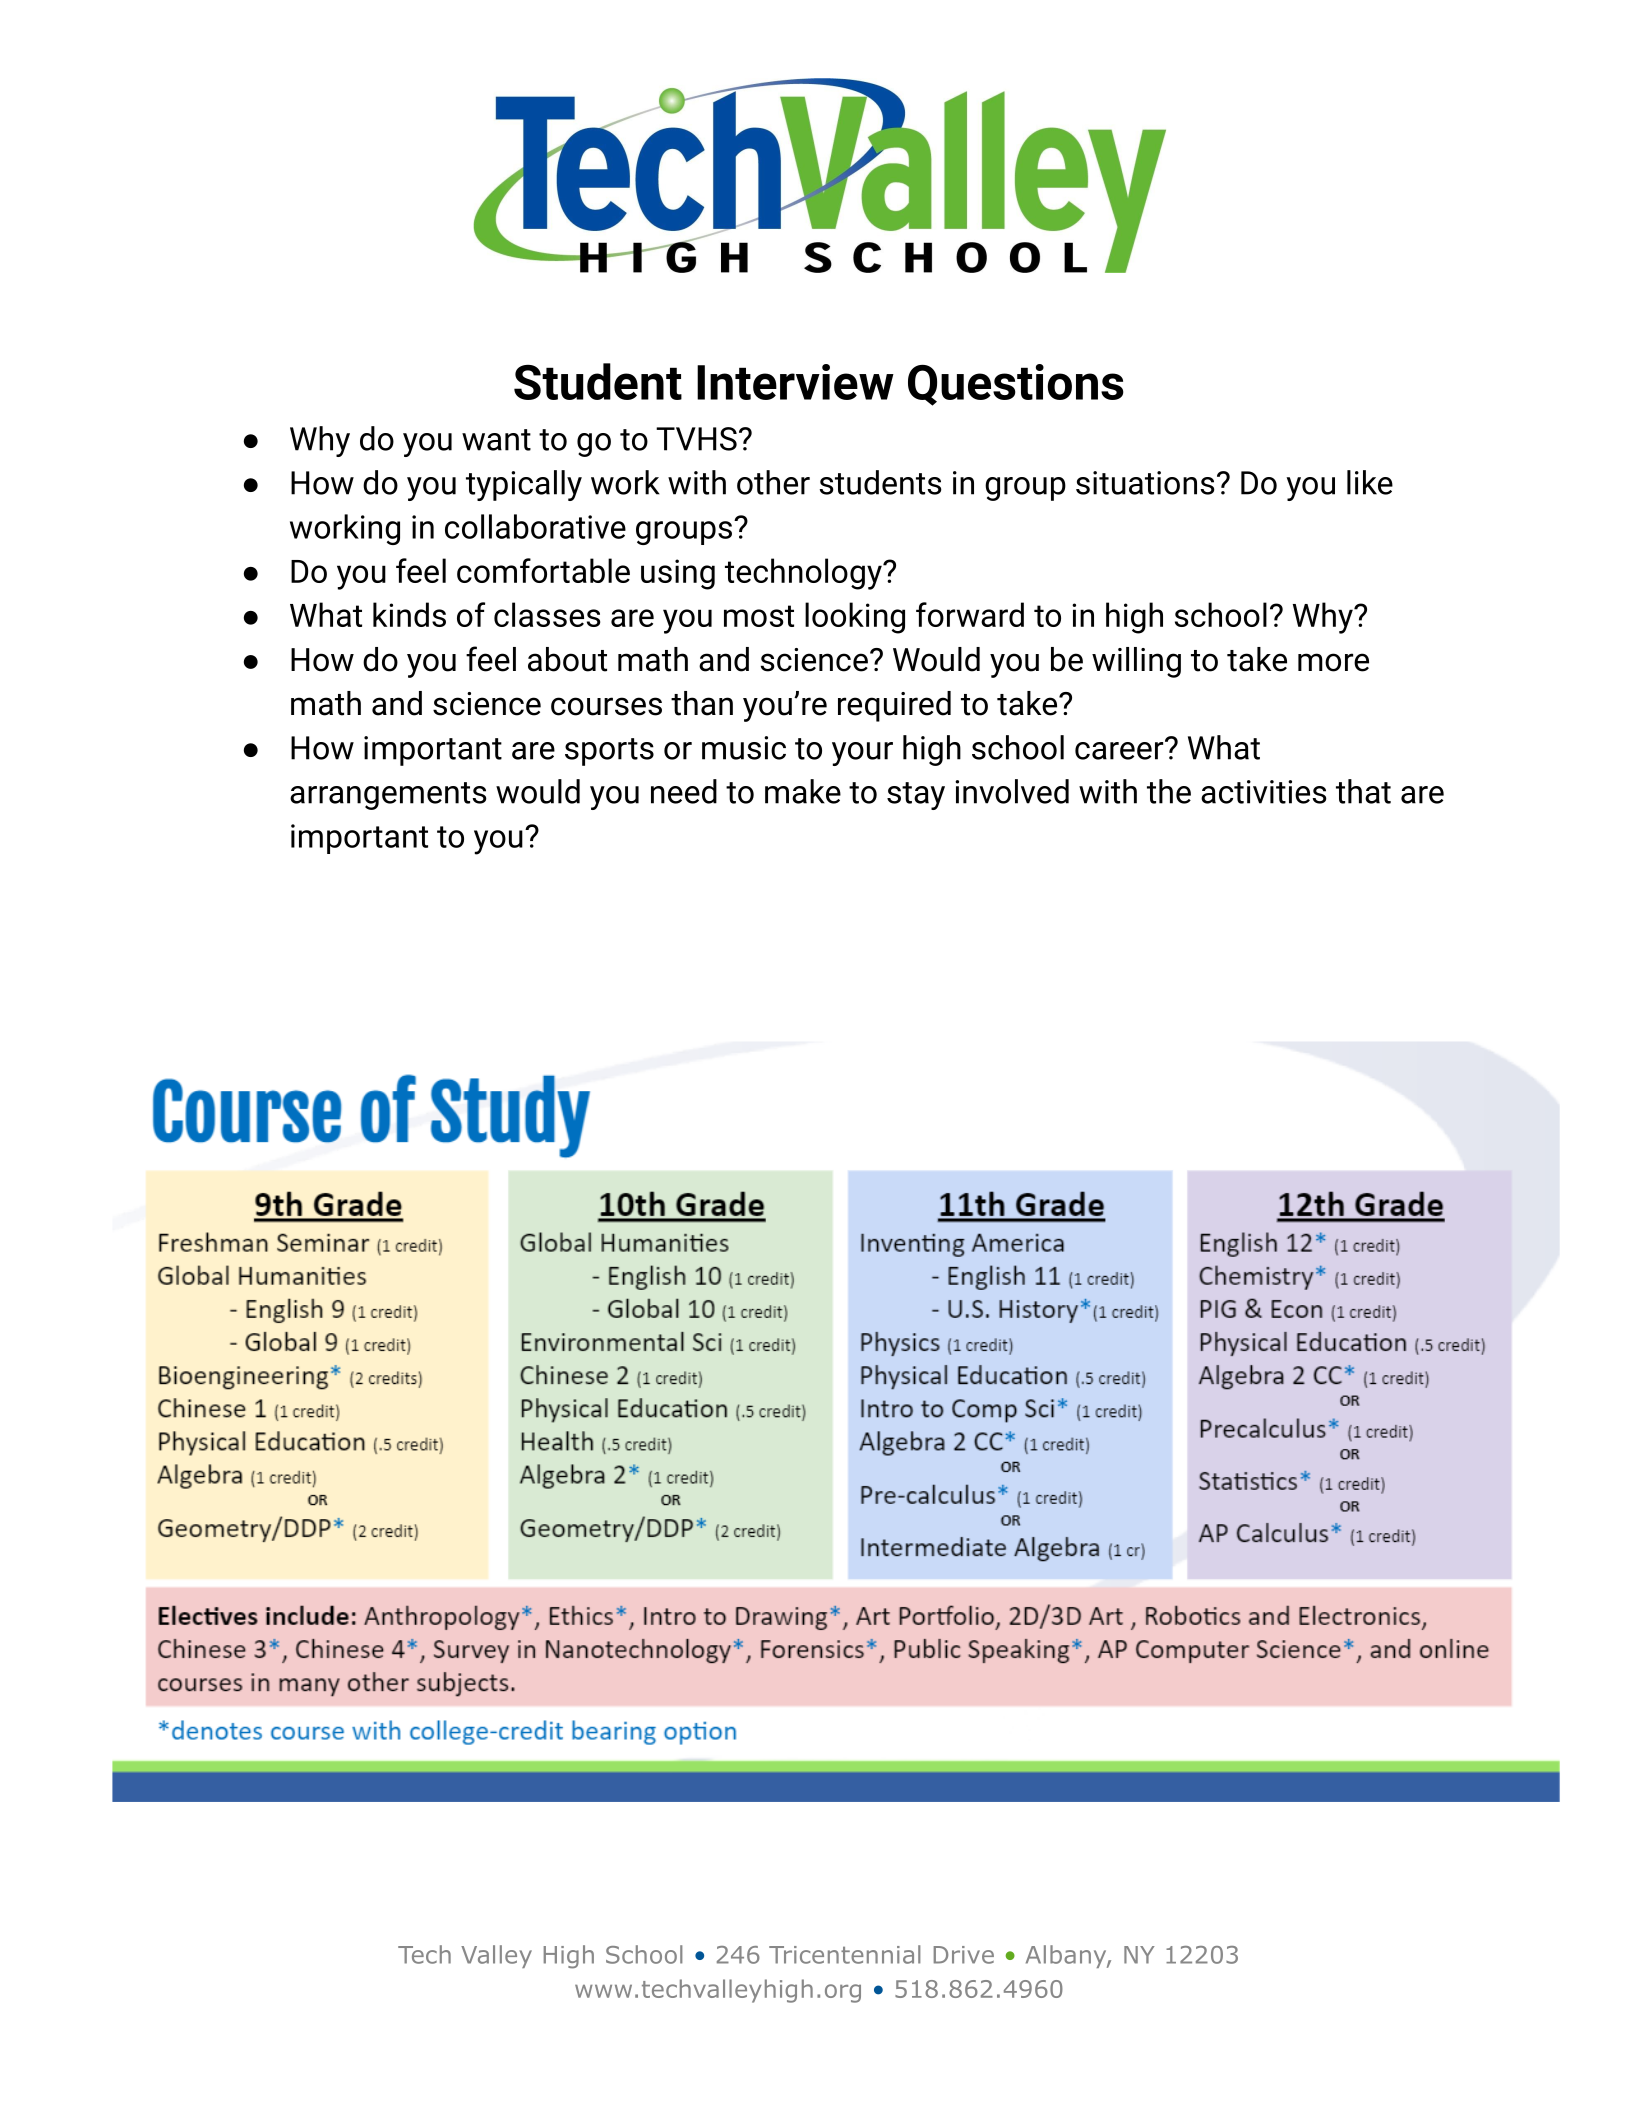 Image resolution: width=1638 pixels, height=2119 pixels. What do you see at coordinates (862, 754) in the screenshot?
I see `your` at bounding box center [862, 754].
